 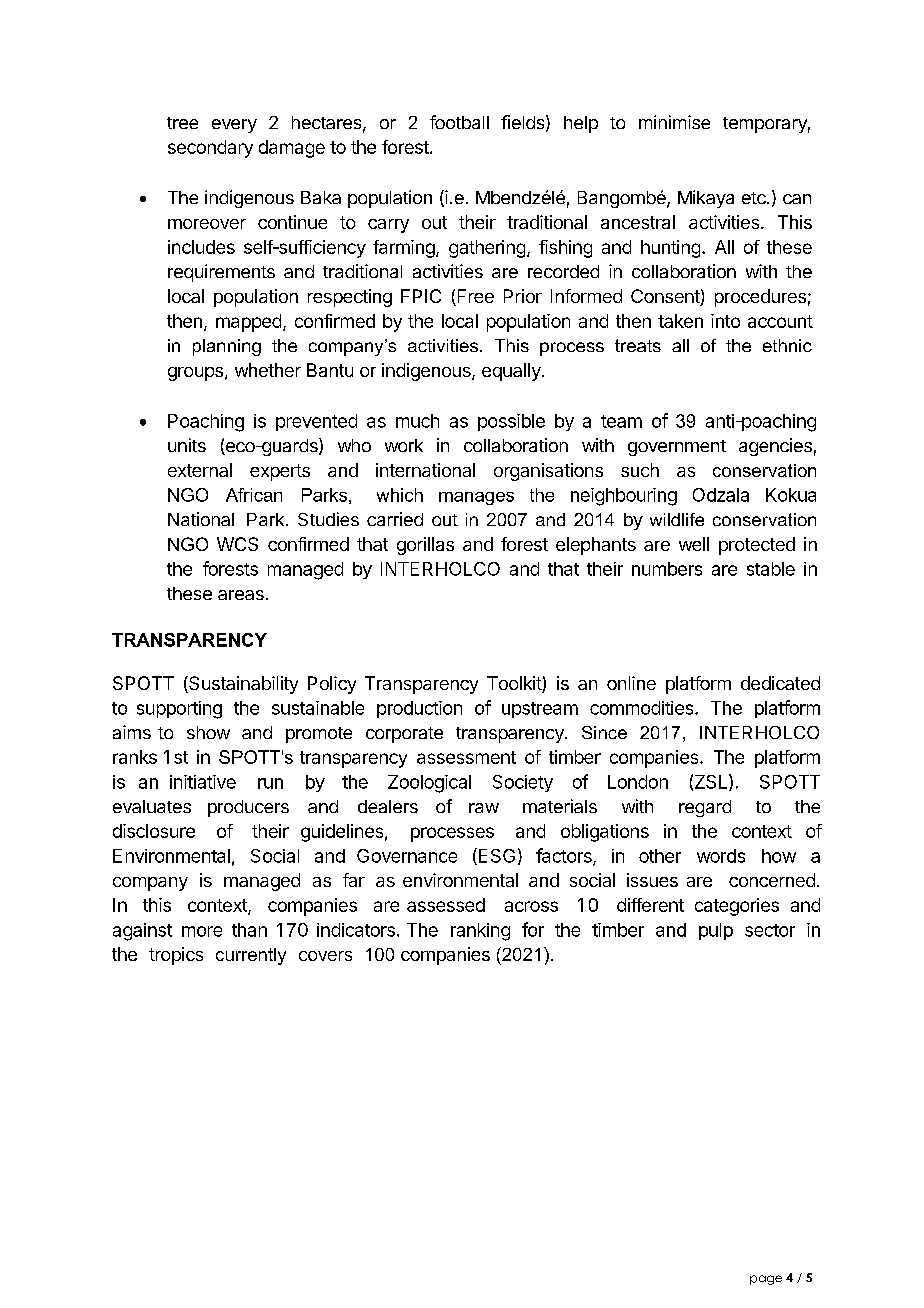 What do you see at coordinates (484, 808) in the screenshot?
I see `raw` at bounding box center [484, 808].
